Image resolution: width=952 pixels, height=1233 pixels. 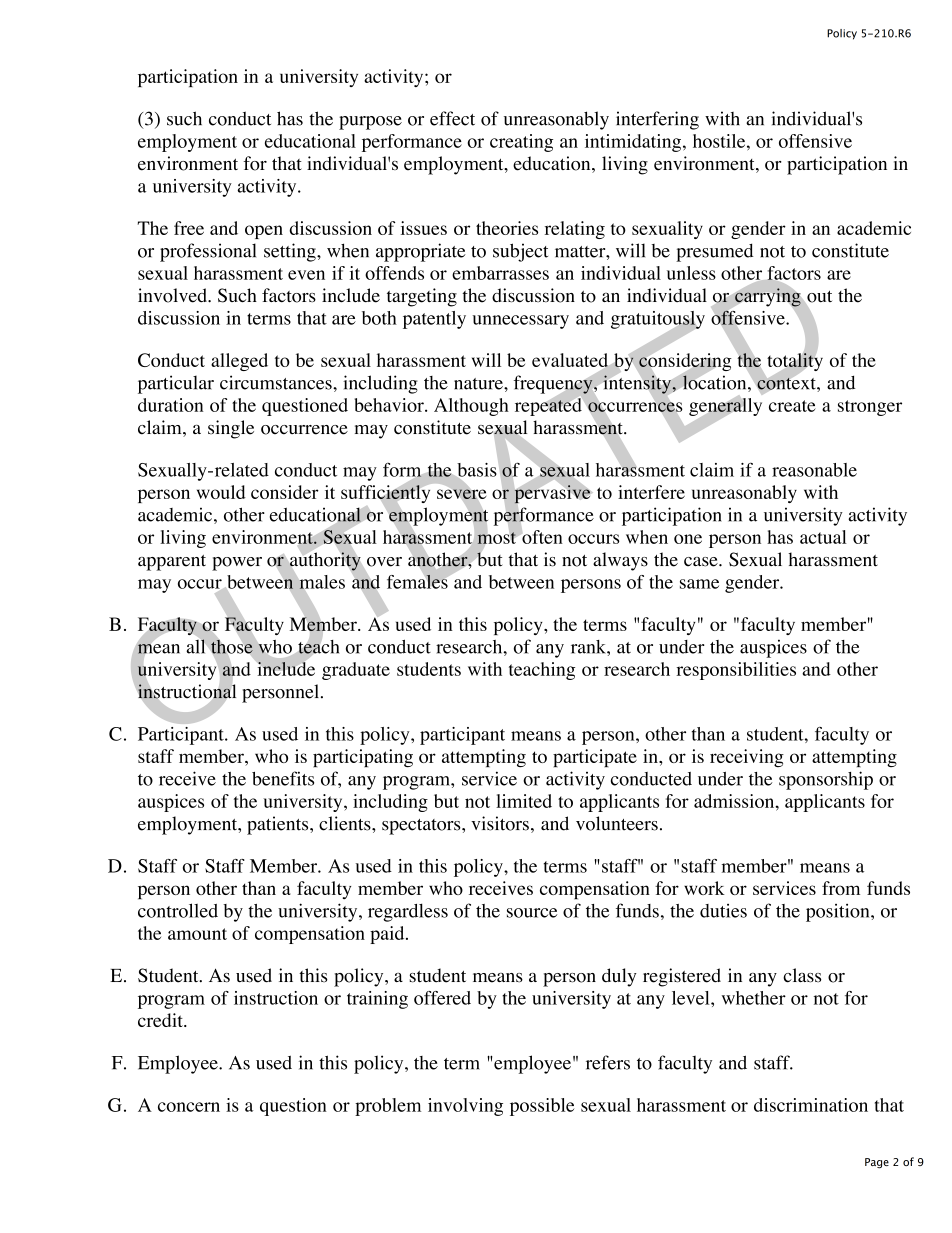 What do you see at coordinates (471, 407) in the screenshot?
I see `Although` at bounding box center [471, 407].
